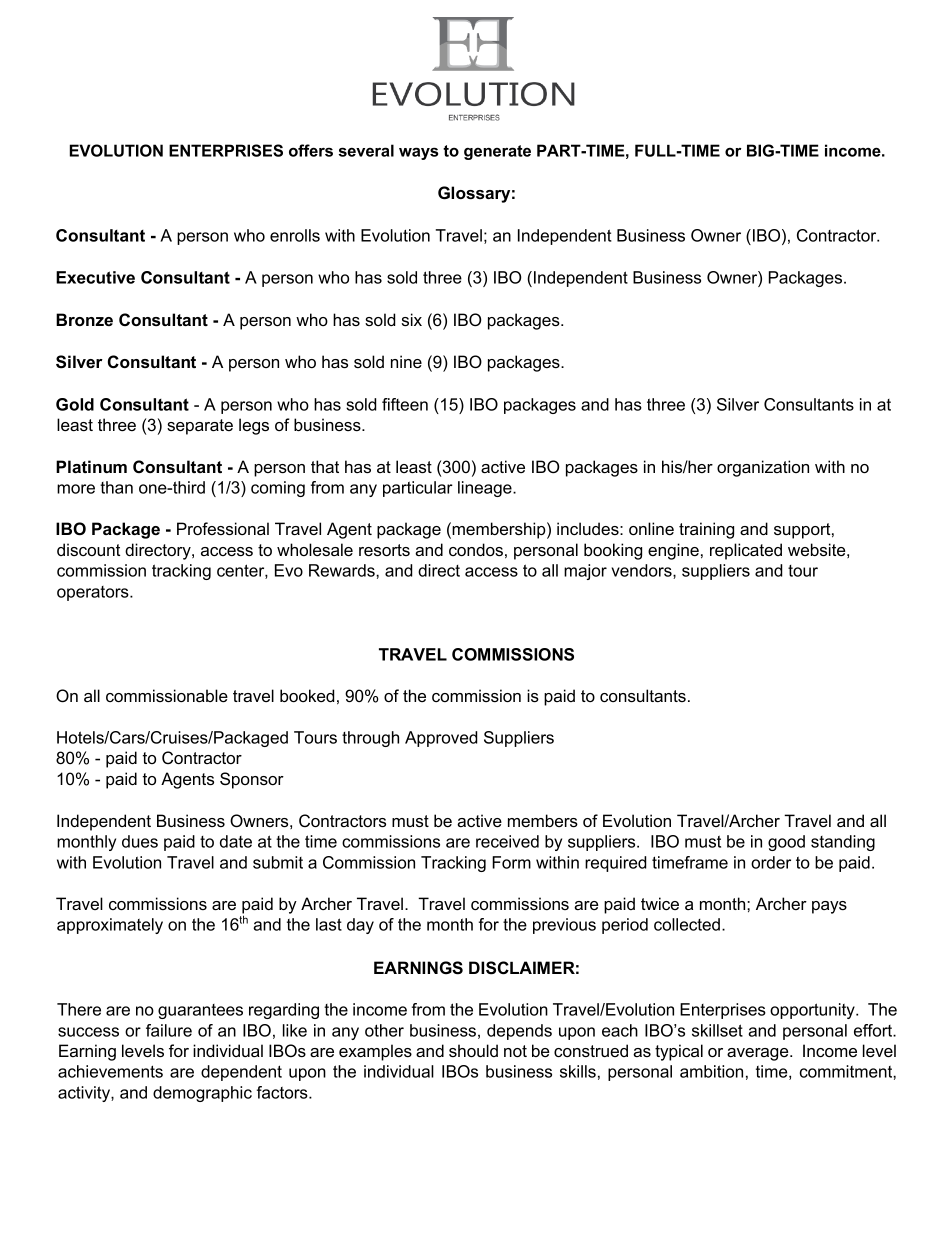  Describe the element at coordinates (94, 593) in the image. I see `operators` at that location.
